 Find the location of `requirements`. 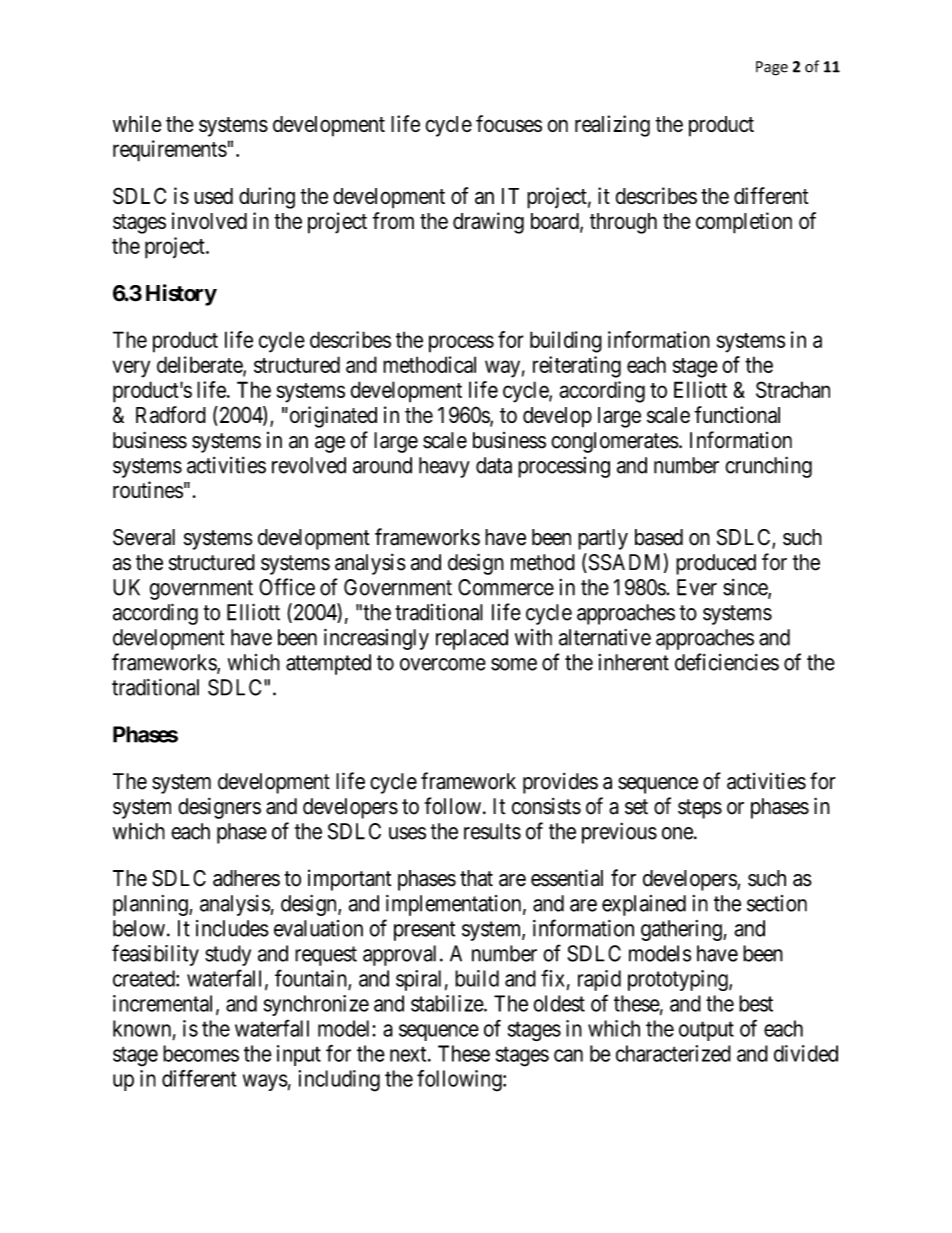

requirements is located at coordinates (170, 151).
